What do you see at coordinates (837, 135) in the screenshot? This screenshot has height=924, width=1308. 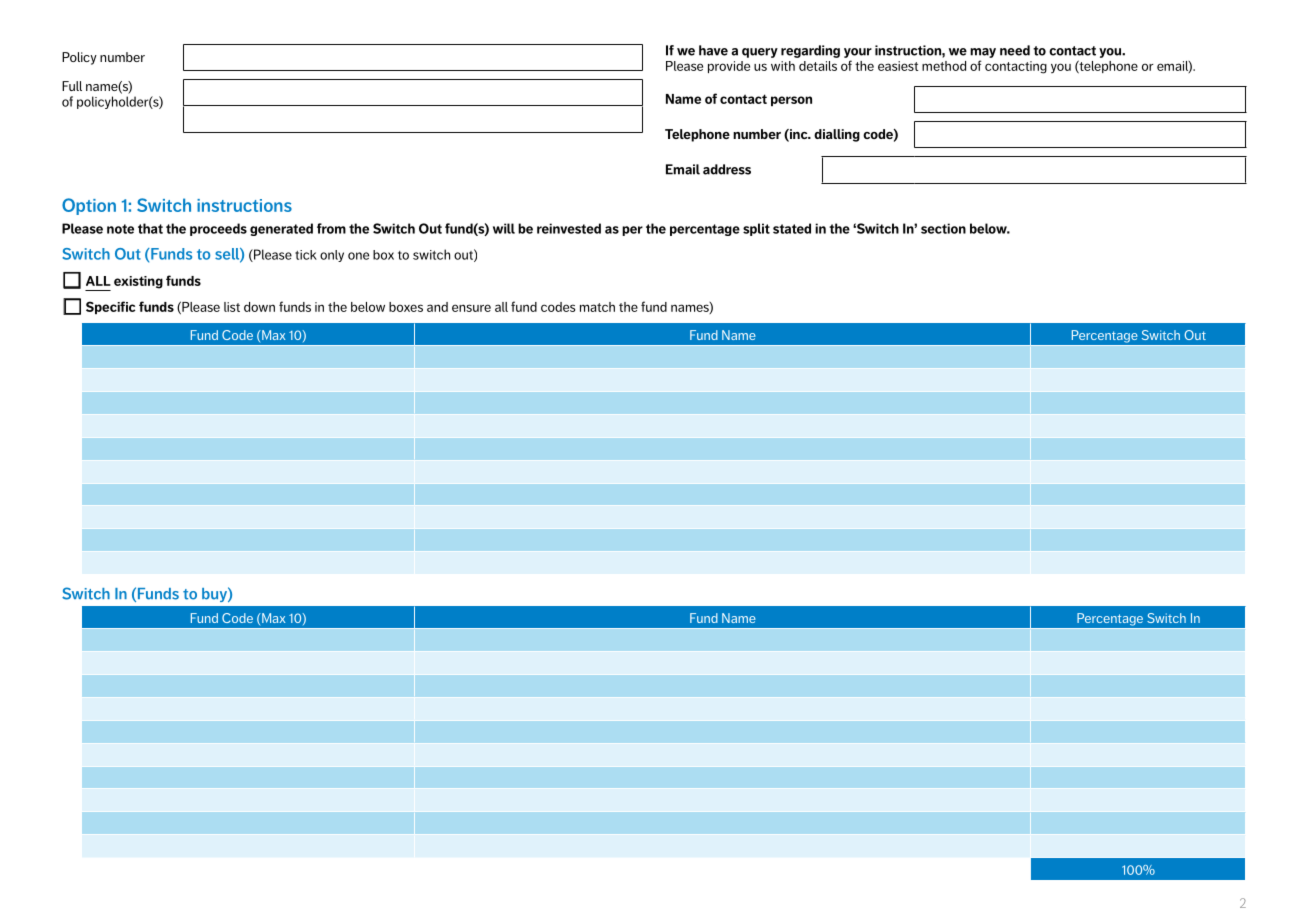 I see `dialling` at bounding box center [837, 135].
